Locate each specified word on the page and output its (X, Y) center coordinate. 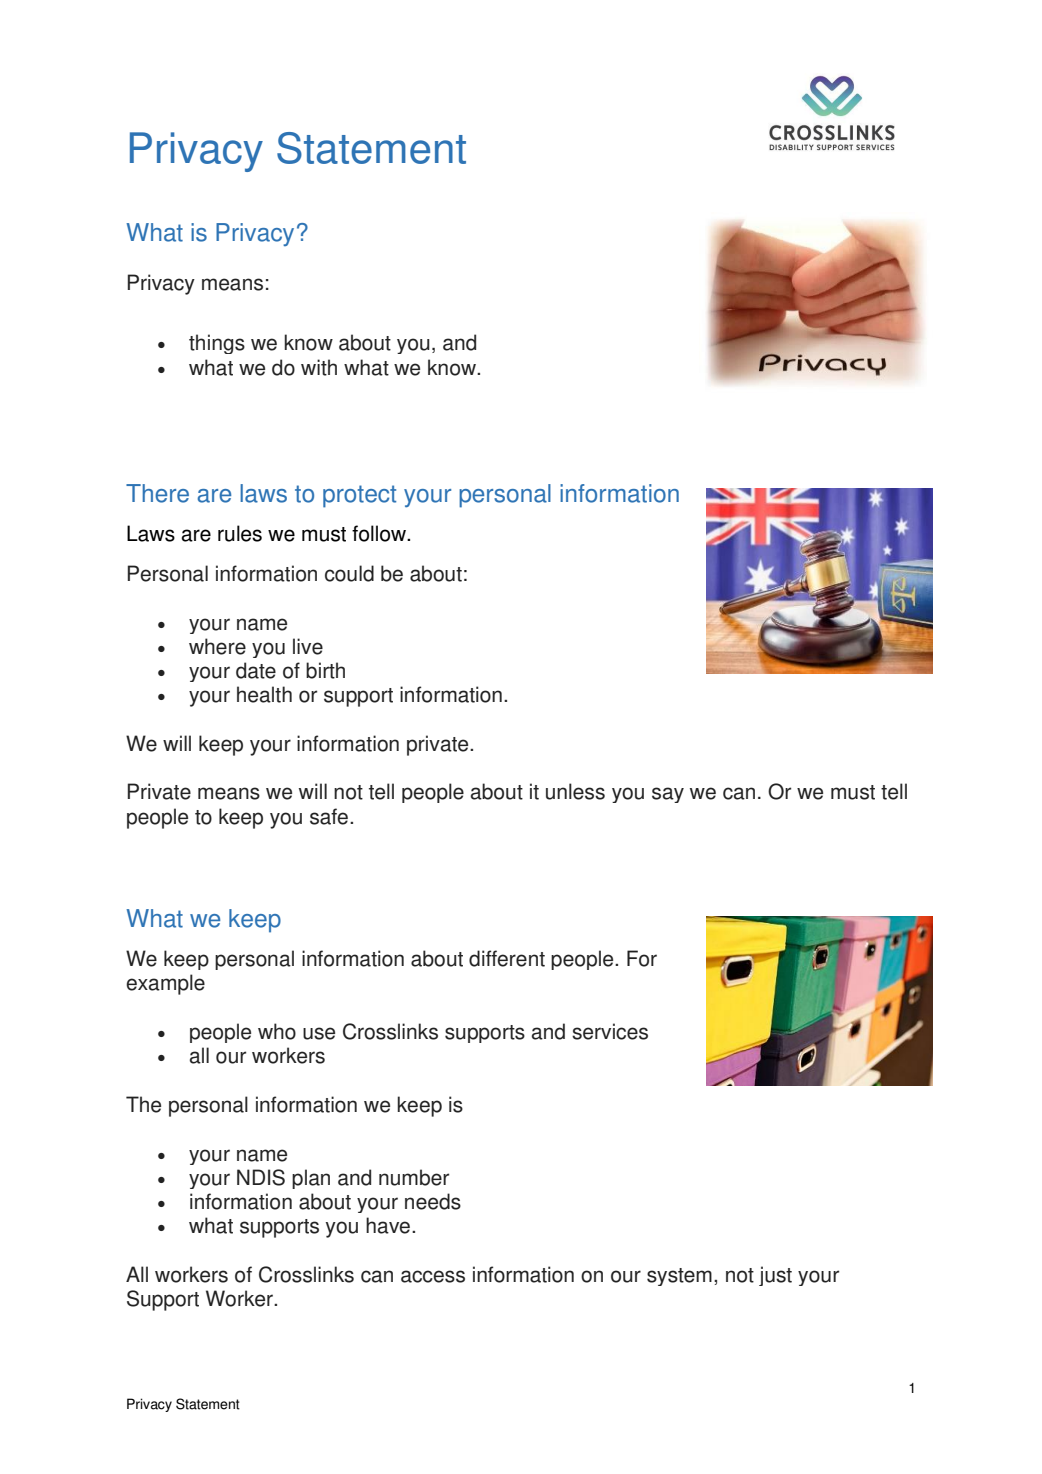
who (277, 1031)
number (414, 1177)
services (610, 1031)
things (217, 344)
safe (329, 816)
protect (359, 496)
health (264, 694)
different (507, 958)
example (165, 984)
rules (240, 533)
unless (575, 791)
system (679, 1277)
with (319, 367)
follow (380, 533)
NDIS (261, 1177)
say (668, 795)
